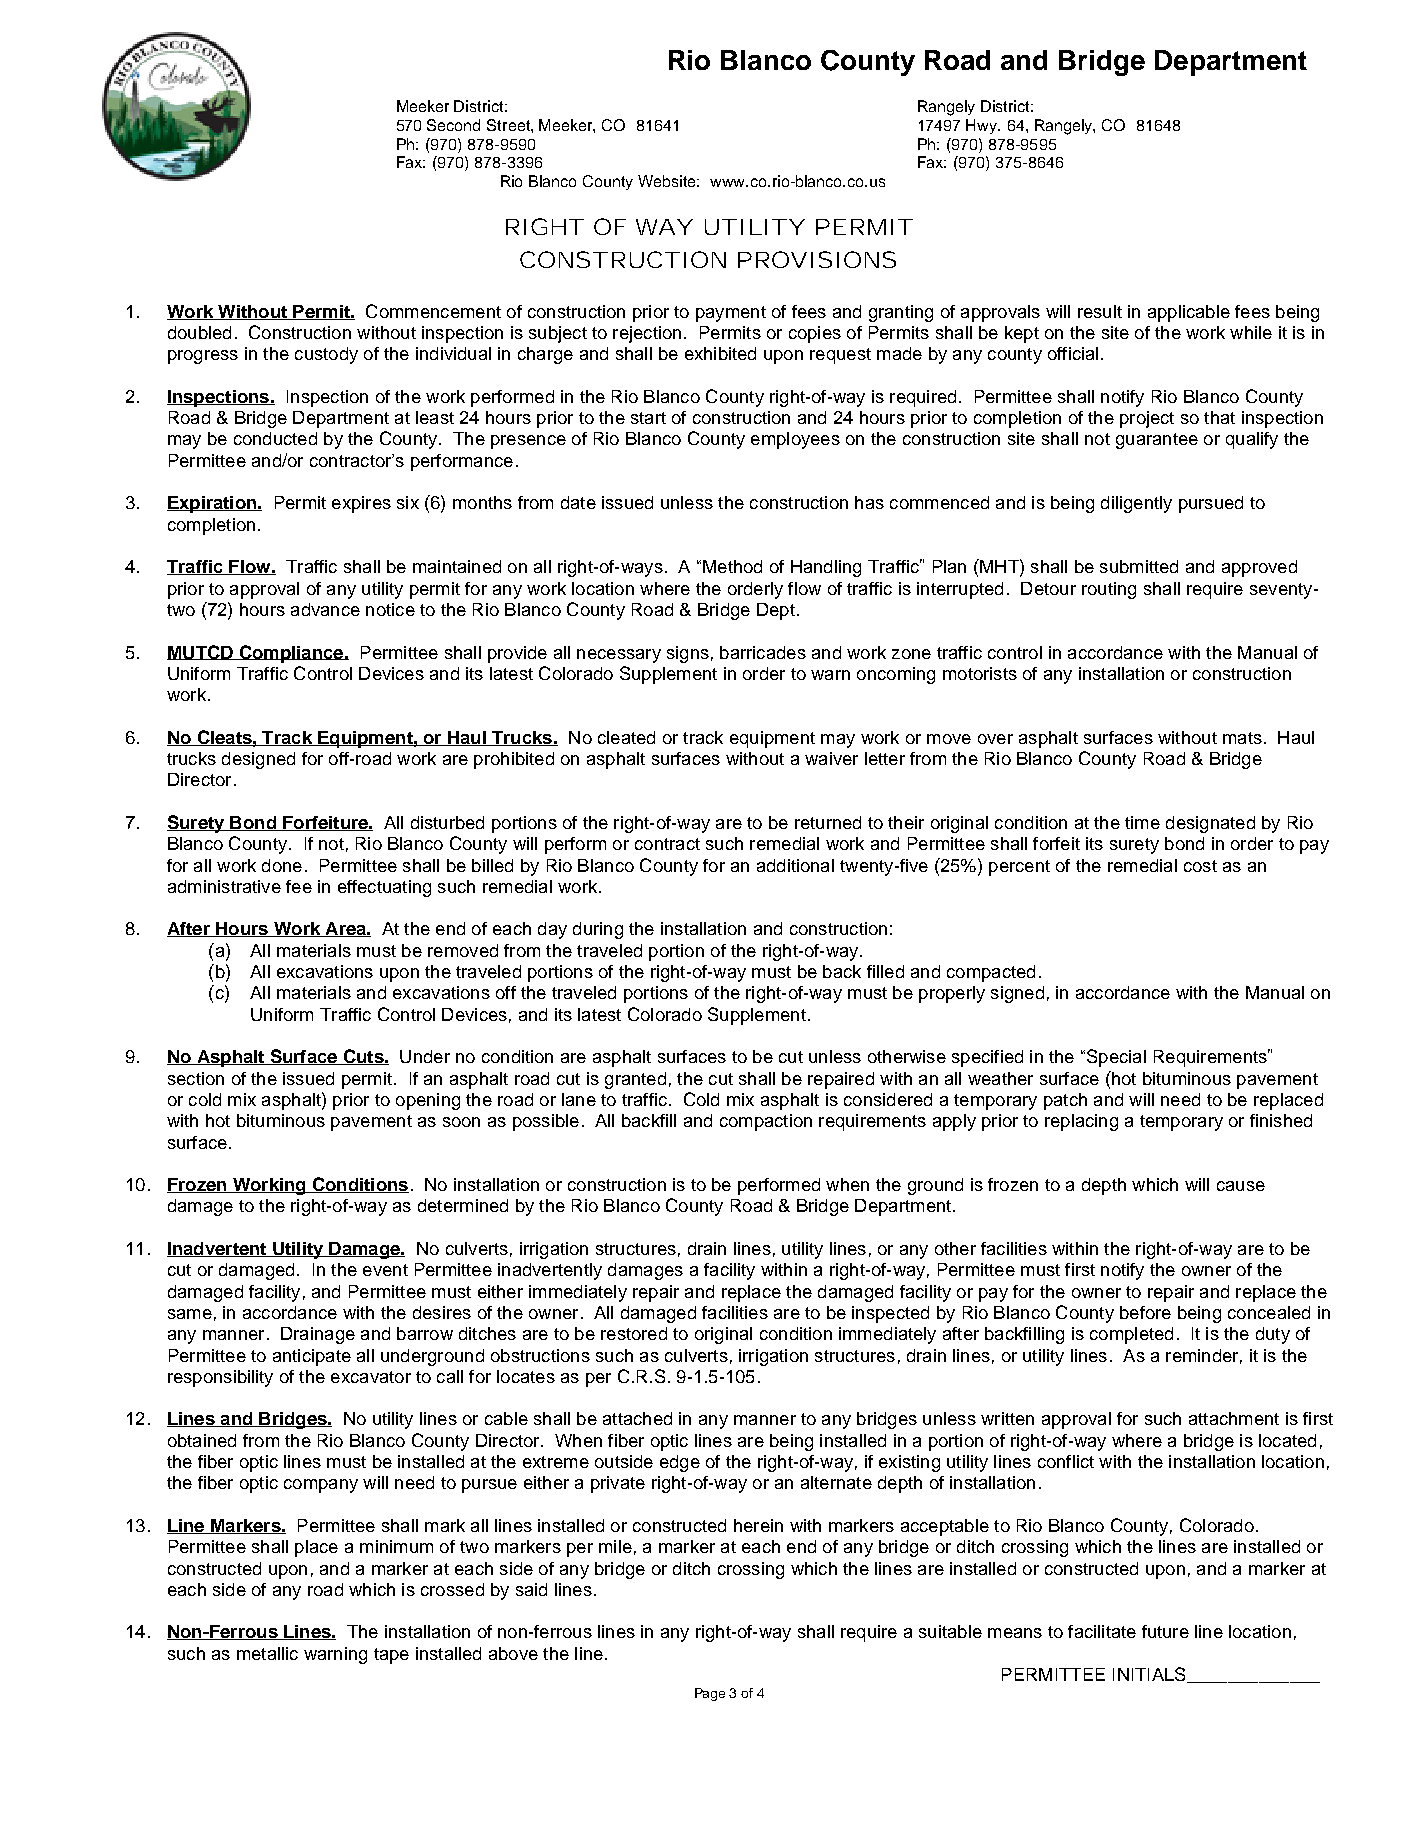 This screenshot has height=1834, width=1417. What do you see at coordinates (1116, 1058) in the screenshot?
I see `Special` at bounding box center [1116, 1058].
